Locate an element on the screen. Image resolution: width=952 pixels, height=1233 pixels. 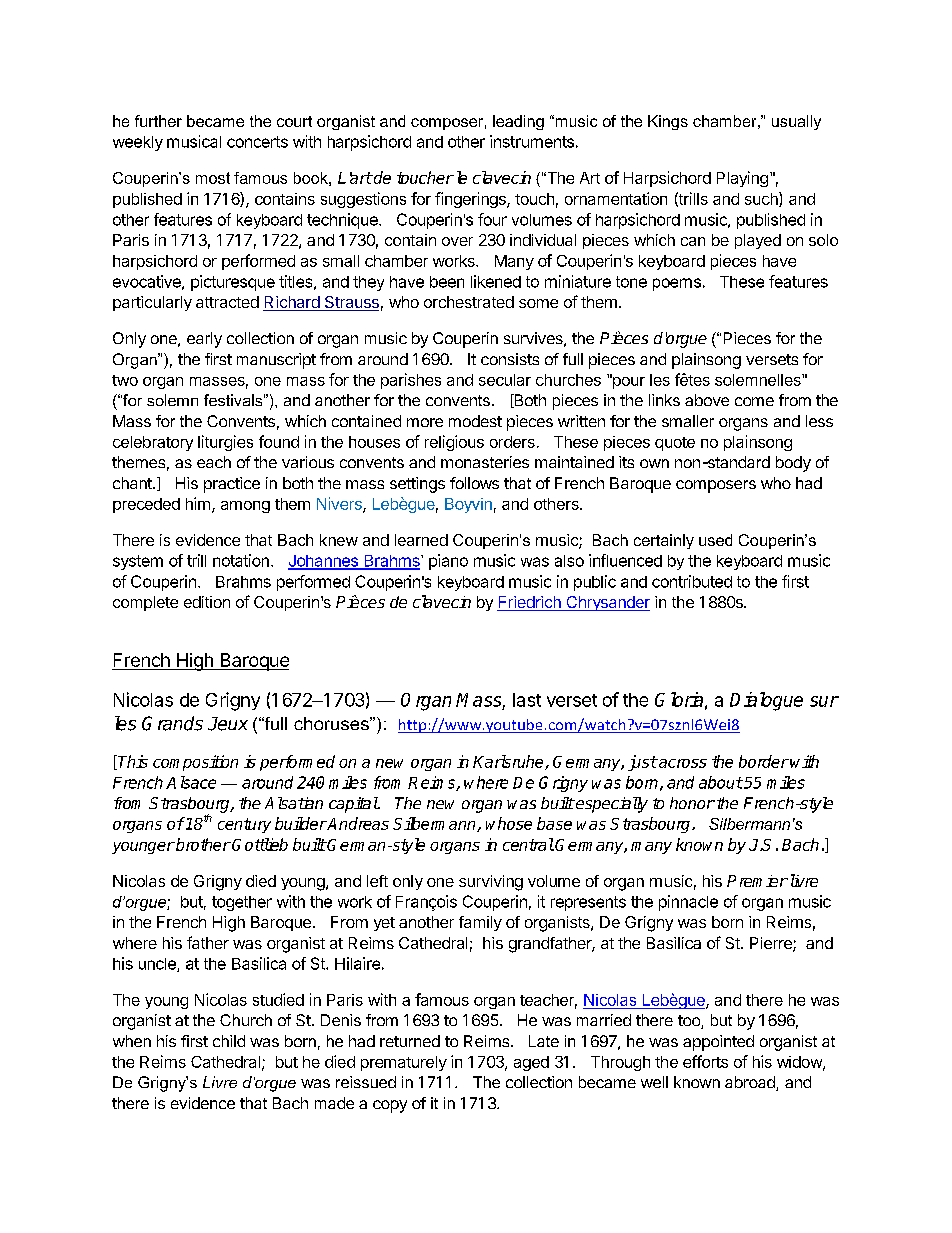
child is located at coordinates (229, 1041).
